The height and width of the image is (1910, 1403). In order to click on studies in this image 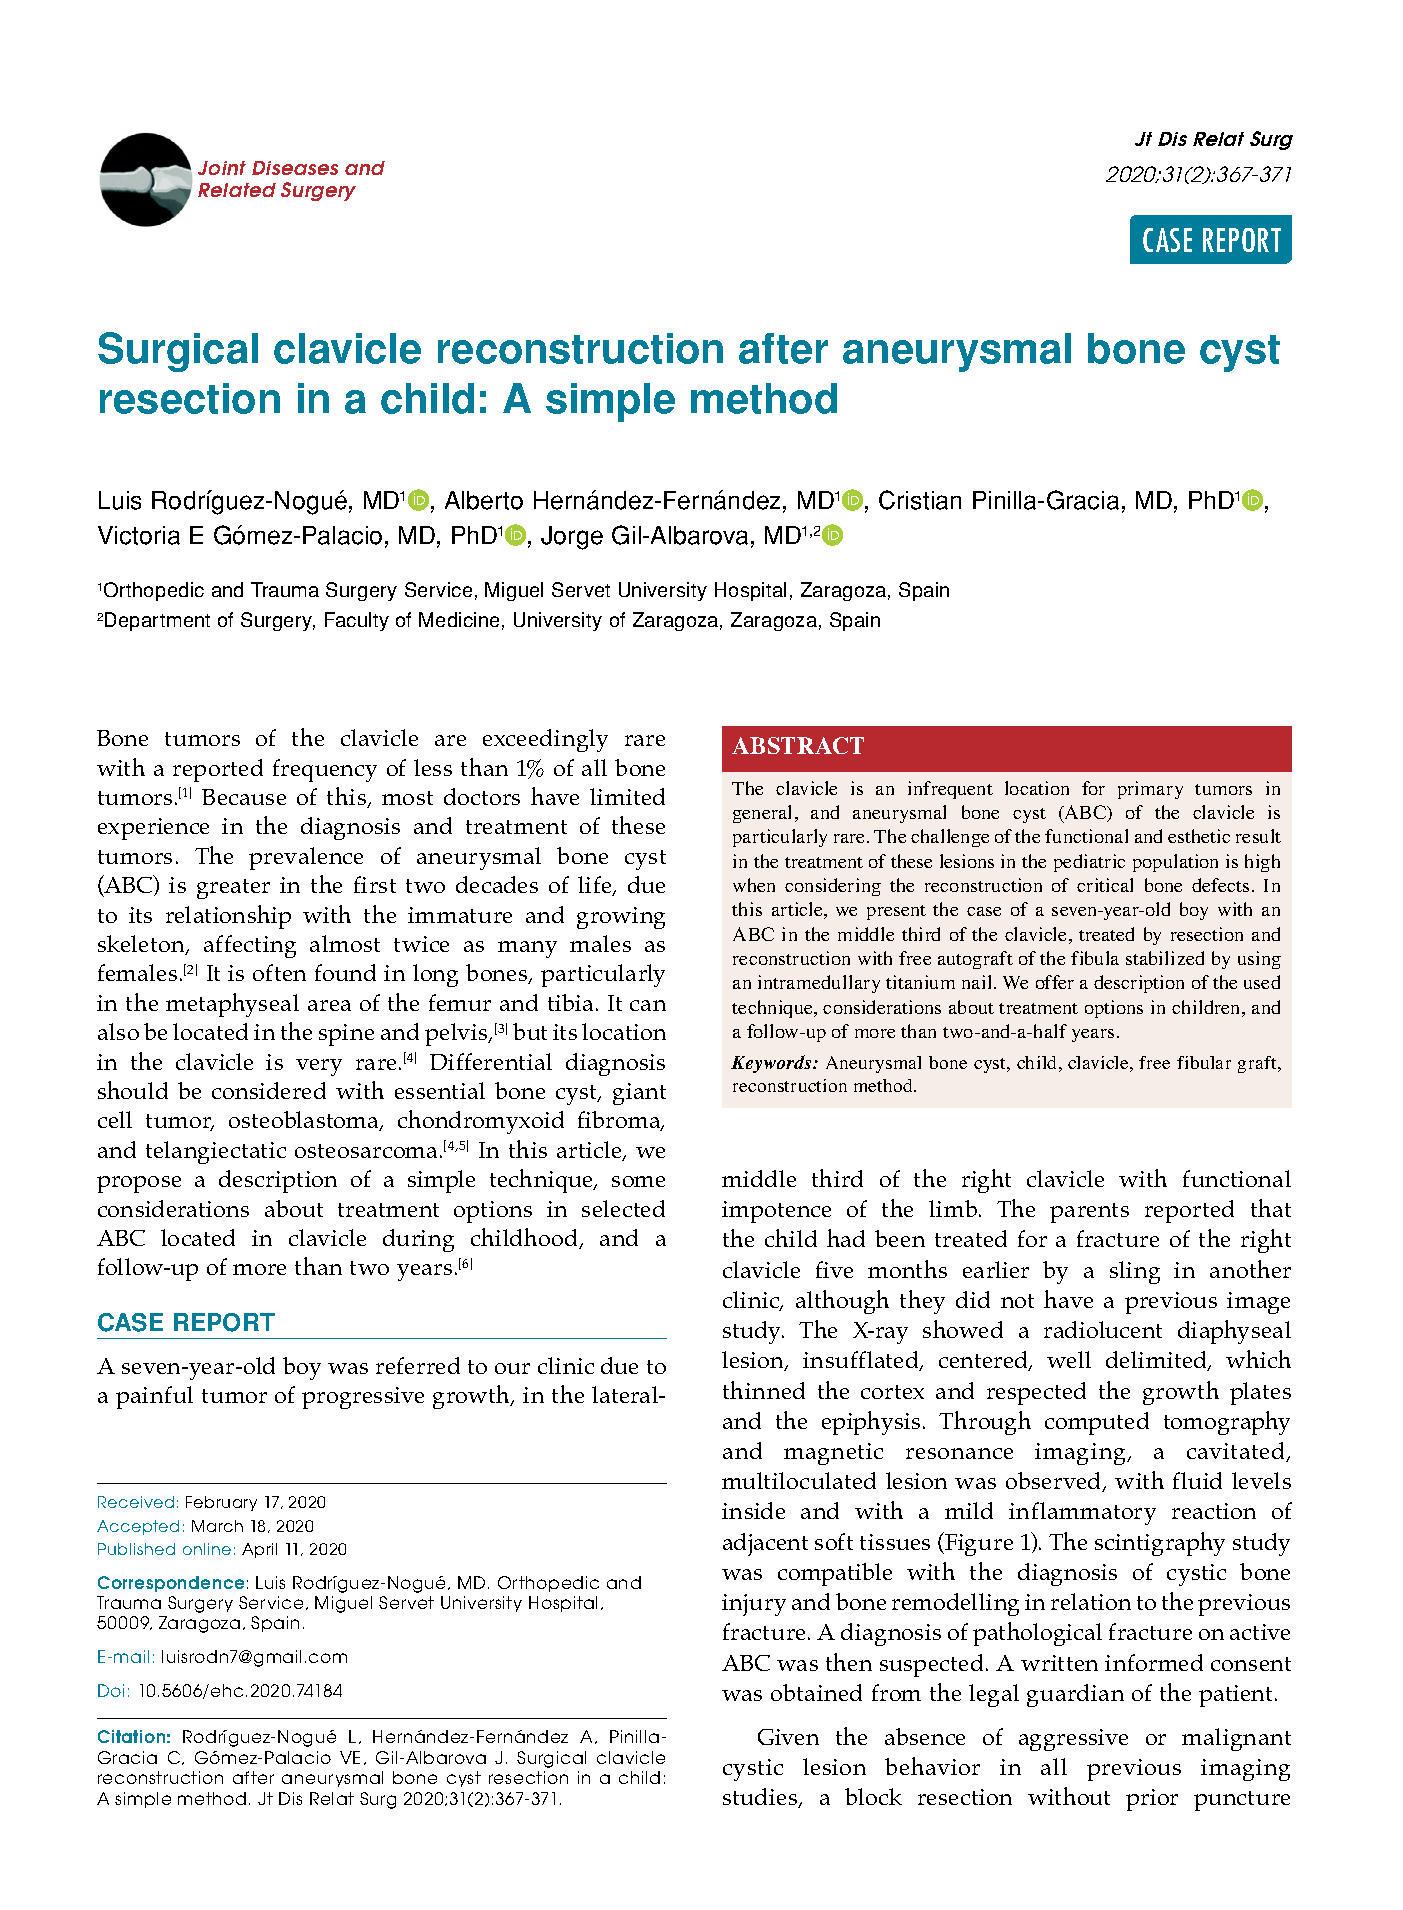, I will do `click(761, 1798)`.
